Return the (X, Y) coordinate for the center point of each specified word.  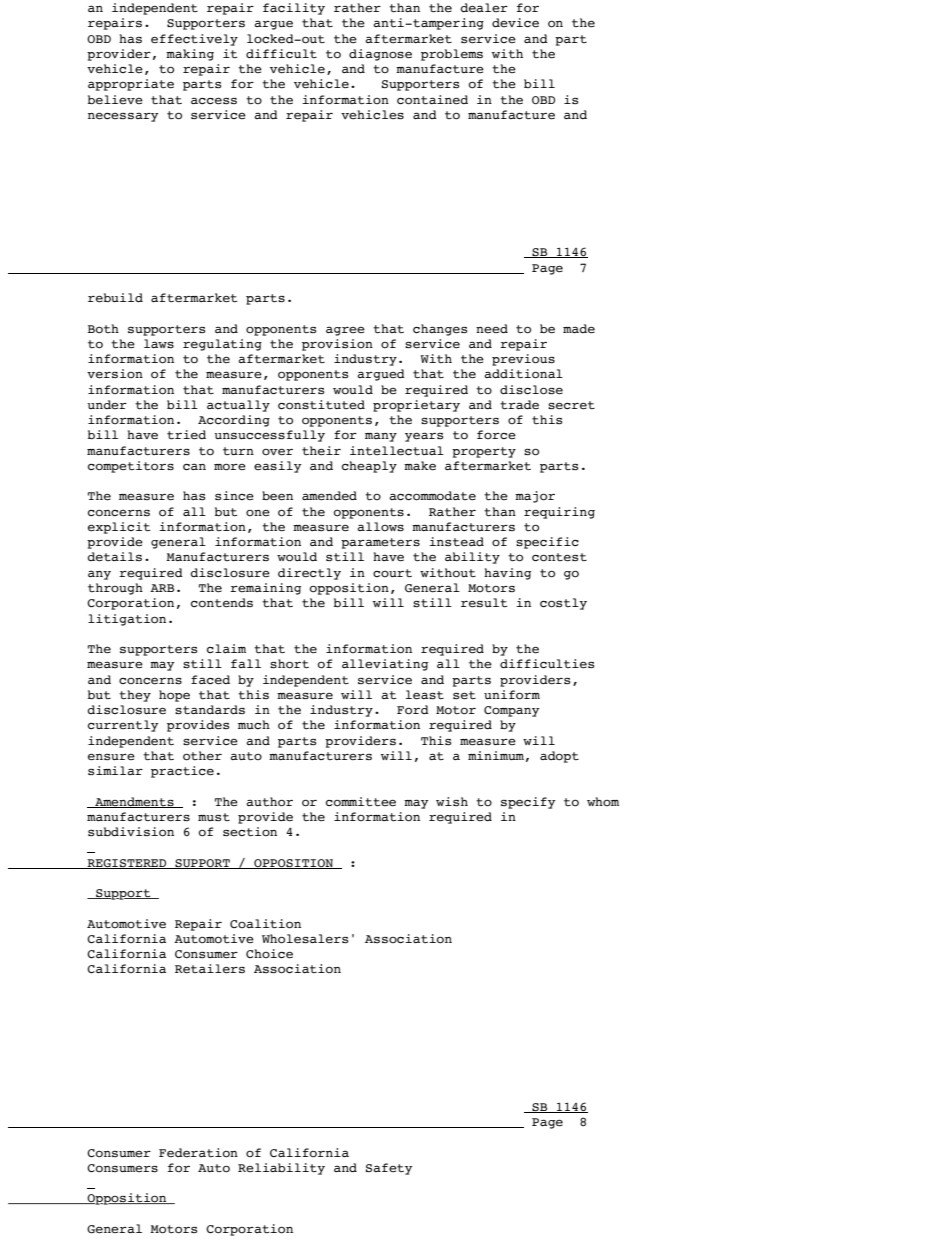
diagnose (380, 55)
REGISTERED (127, 864)
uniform (512, 695)
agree (345, 331)
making (190, 55)
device (515, 23)
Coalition (265, 924)
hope (174, 696)
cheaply (369, 467)
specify (528, 803)
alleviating (385, 665)
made (579, 328)
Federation (198, 1153)
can (194, 466)
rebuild (115, 298)
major (535, 497)
